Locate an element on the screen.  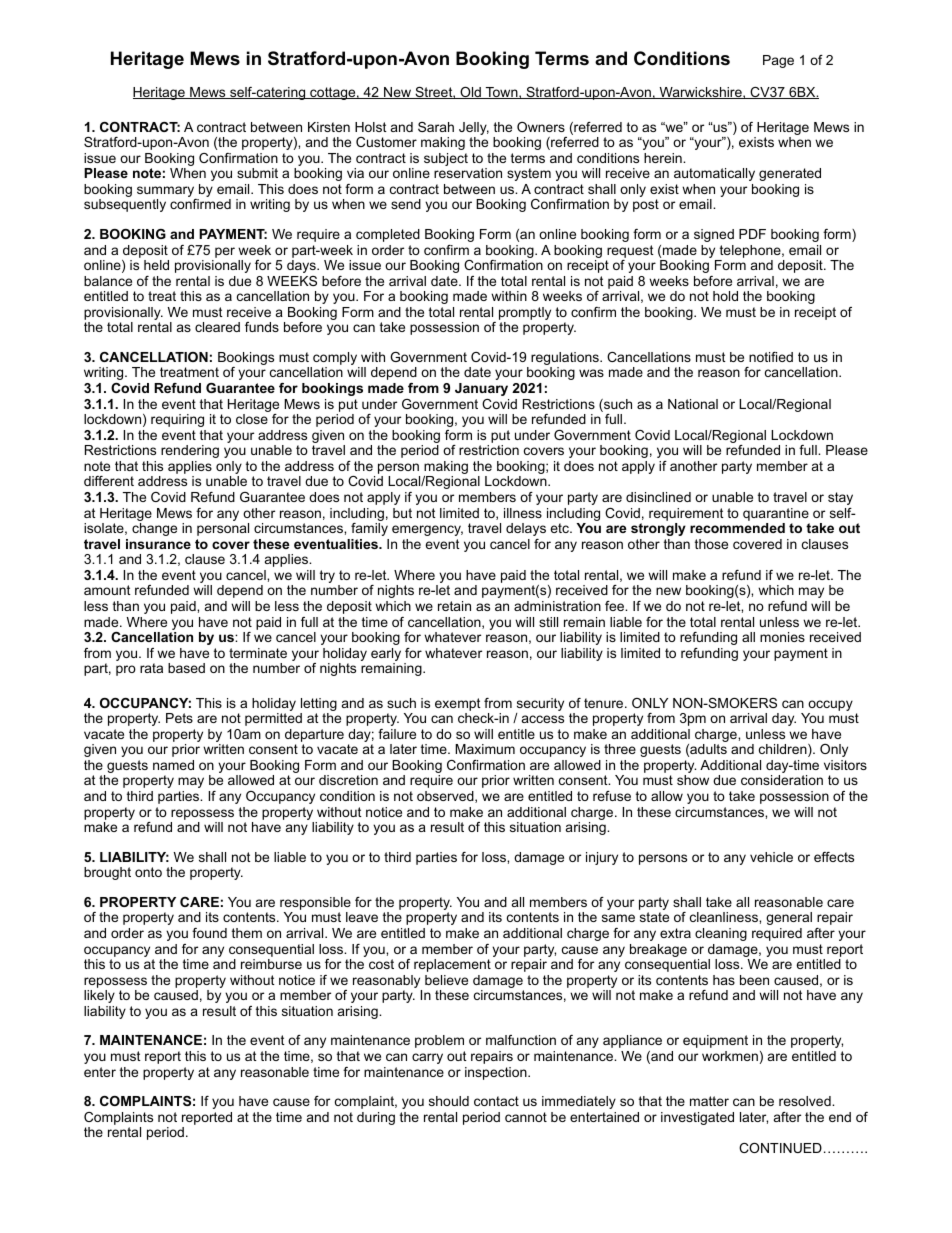
Page is located at coordinates (778, 61).
